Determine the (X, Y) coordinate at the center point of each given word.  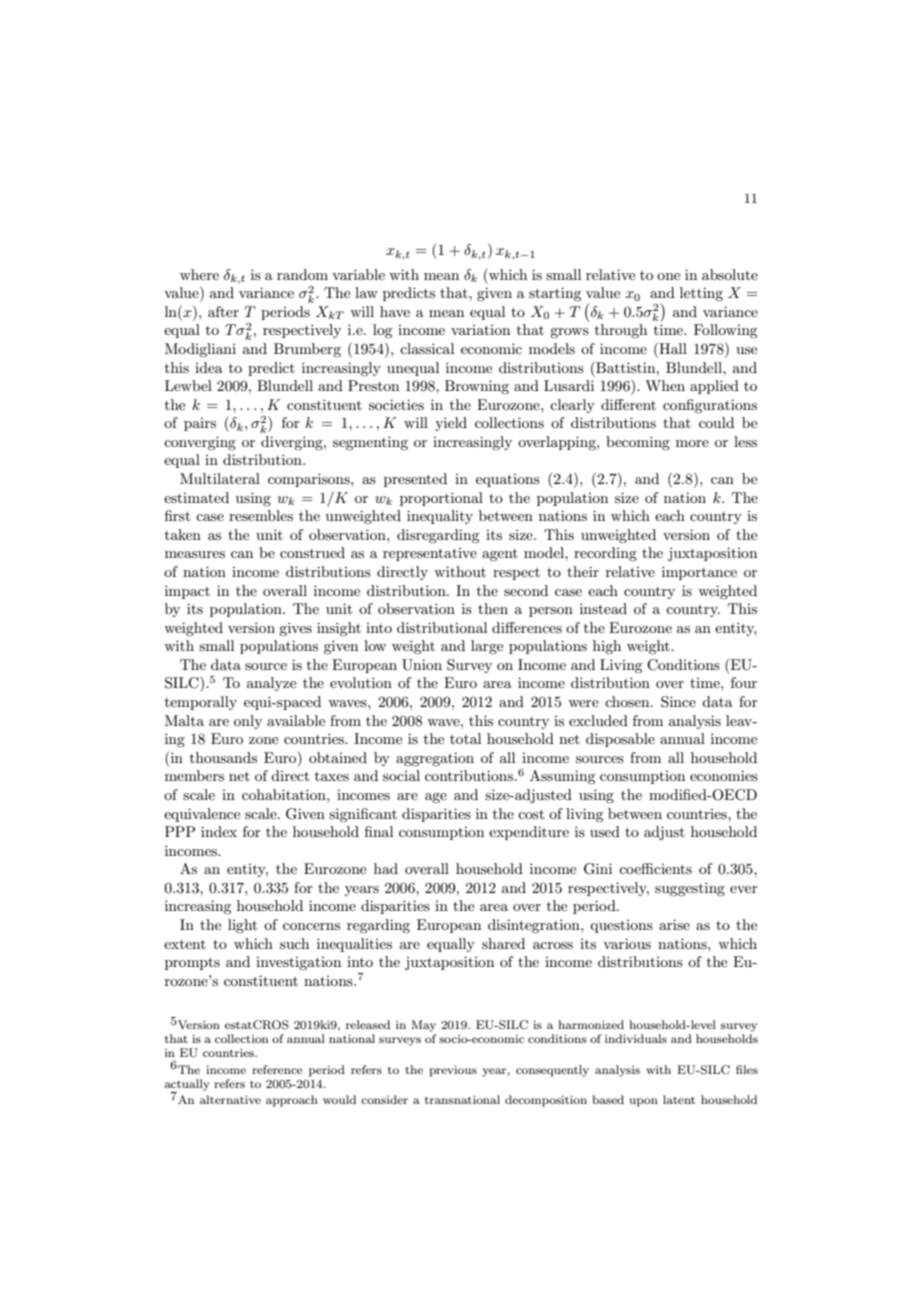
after (223, 311)
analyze (271, 684)
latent (679, 1099)
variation (480, 330)
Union (422, 665)
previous (453, 1071)
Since (678, 702)
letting (701, 294)
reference (277, 1069)
